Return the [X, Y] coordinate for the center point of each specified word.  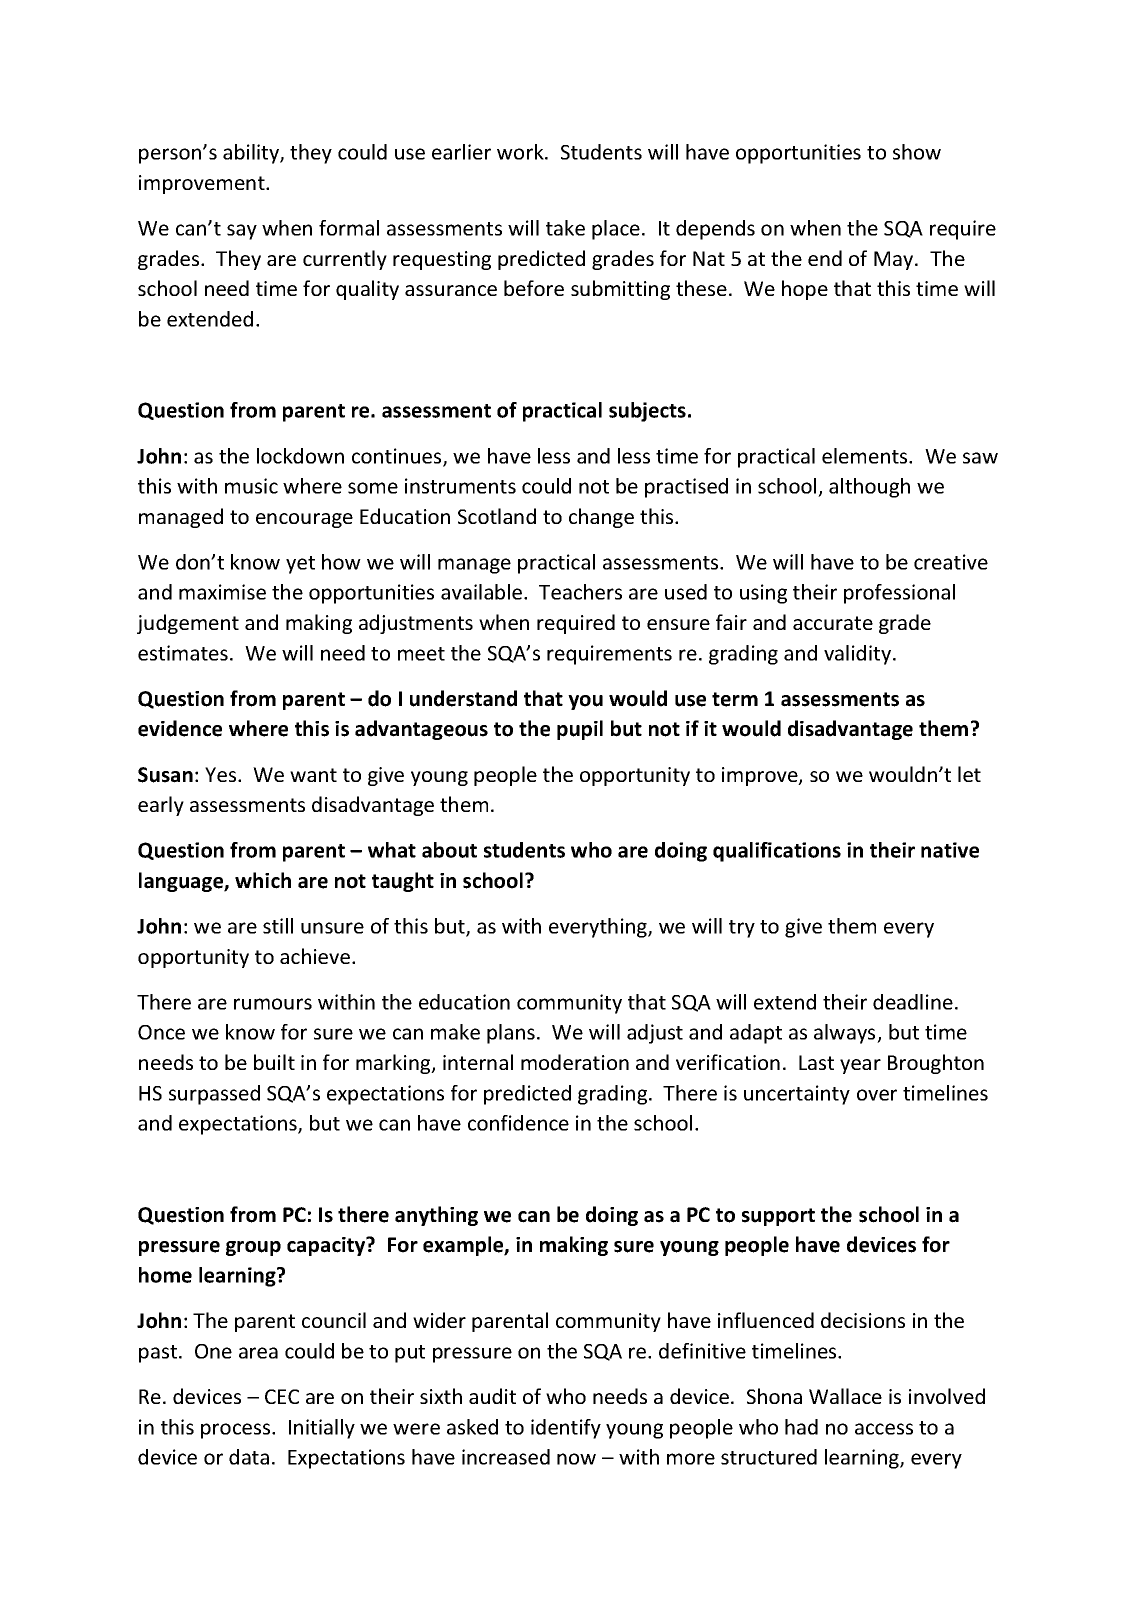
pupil [580, 730]
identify [566, 1429]
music [251, 486]
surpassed [214, 1095]
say [242, 232]
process [237, 1431]
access [884, 1429]
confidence [518, 1123]
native [950, 850]
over [877, 1095]
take [565, 228]
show [917, 152]
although [869, 488]
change [601, 518]
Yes [222, 774]
